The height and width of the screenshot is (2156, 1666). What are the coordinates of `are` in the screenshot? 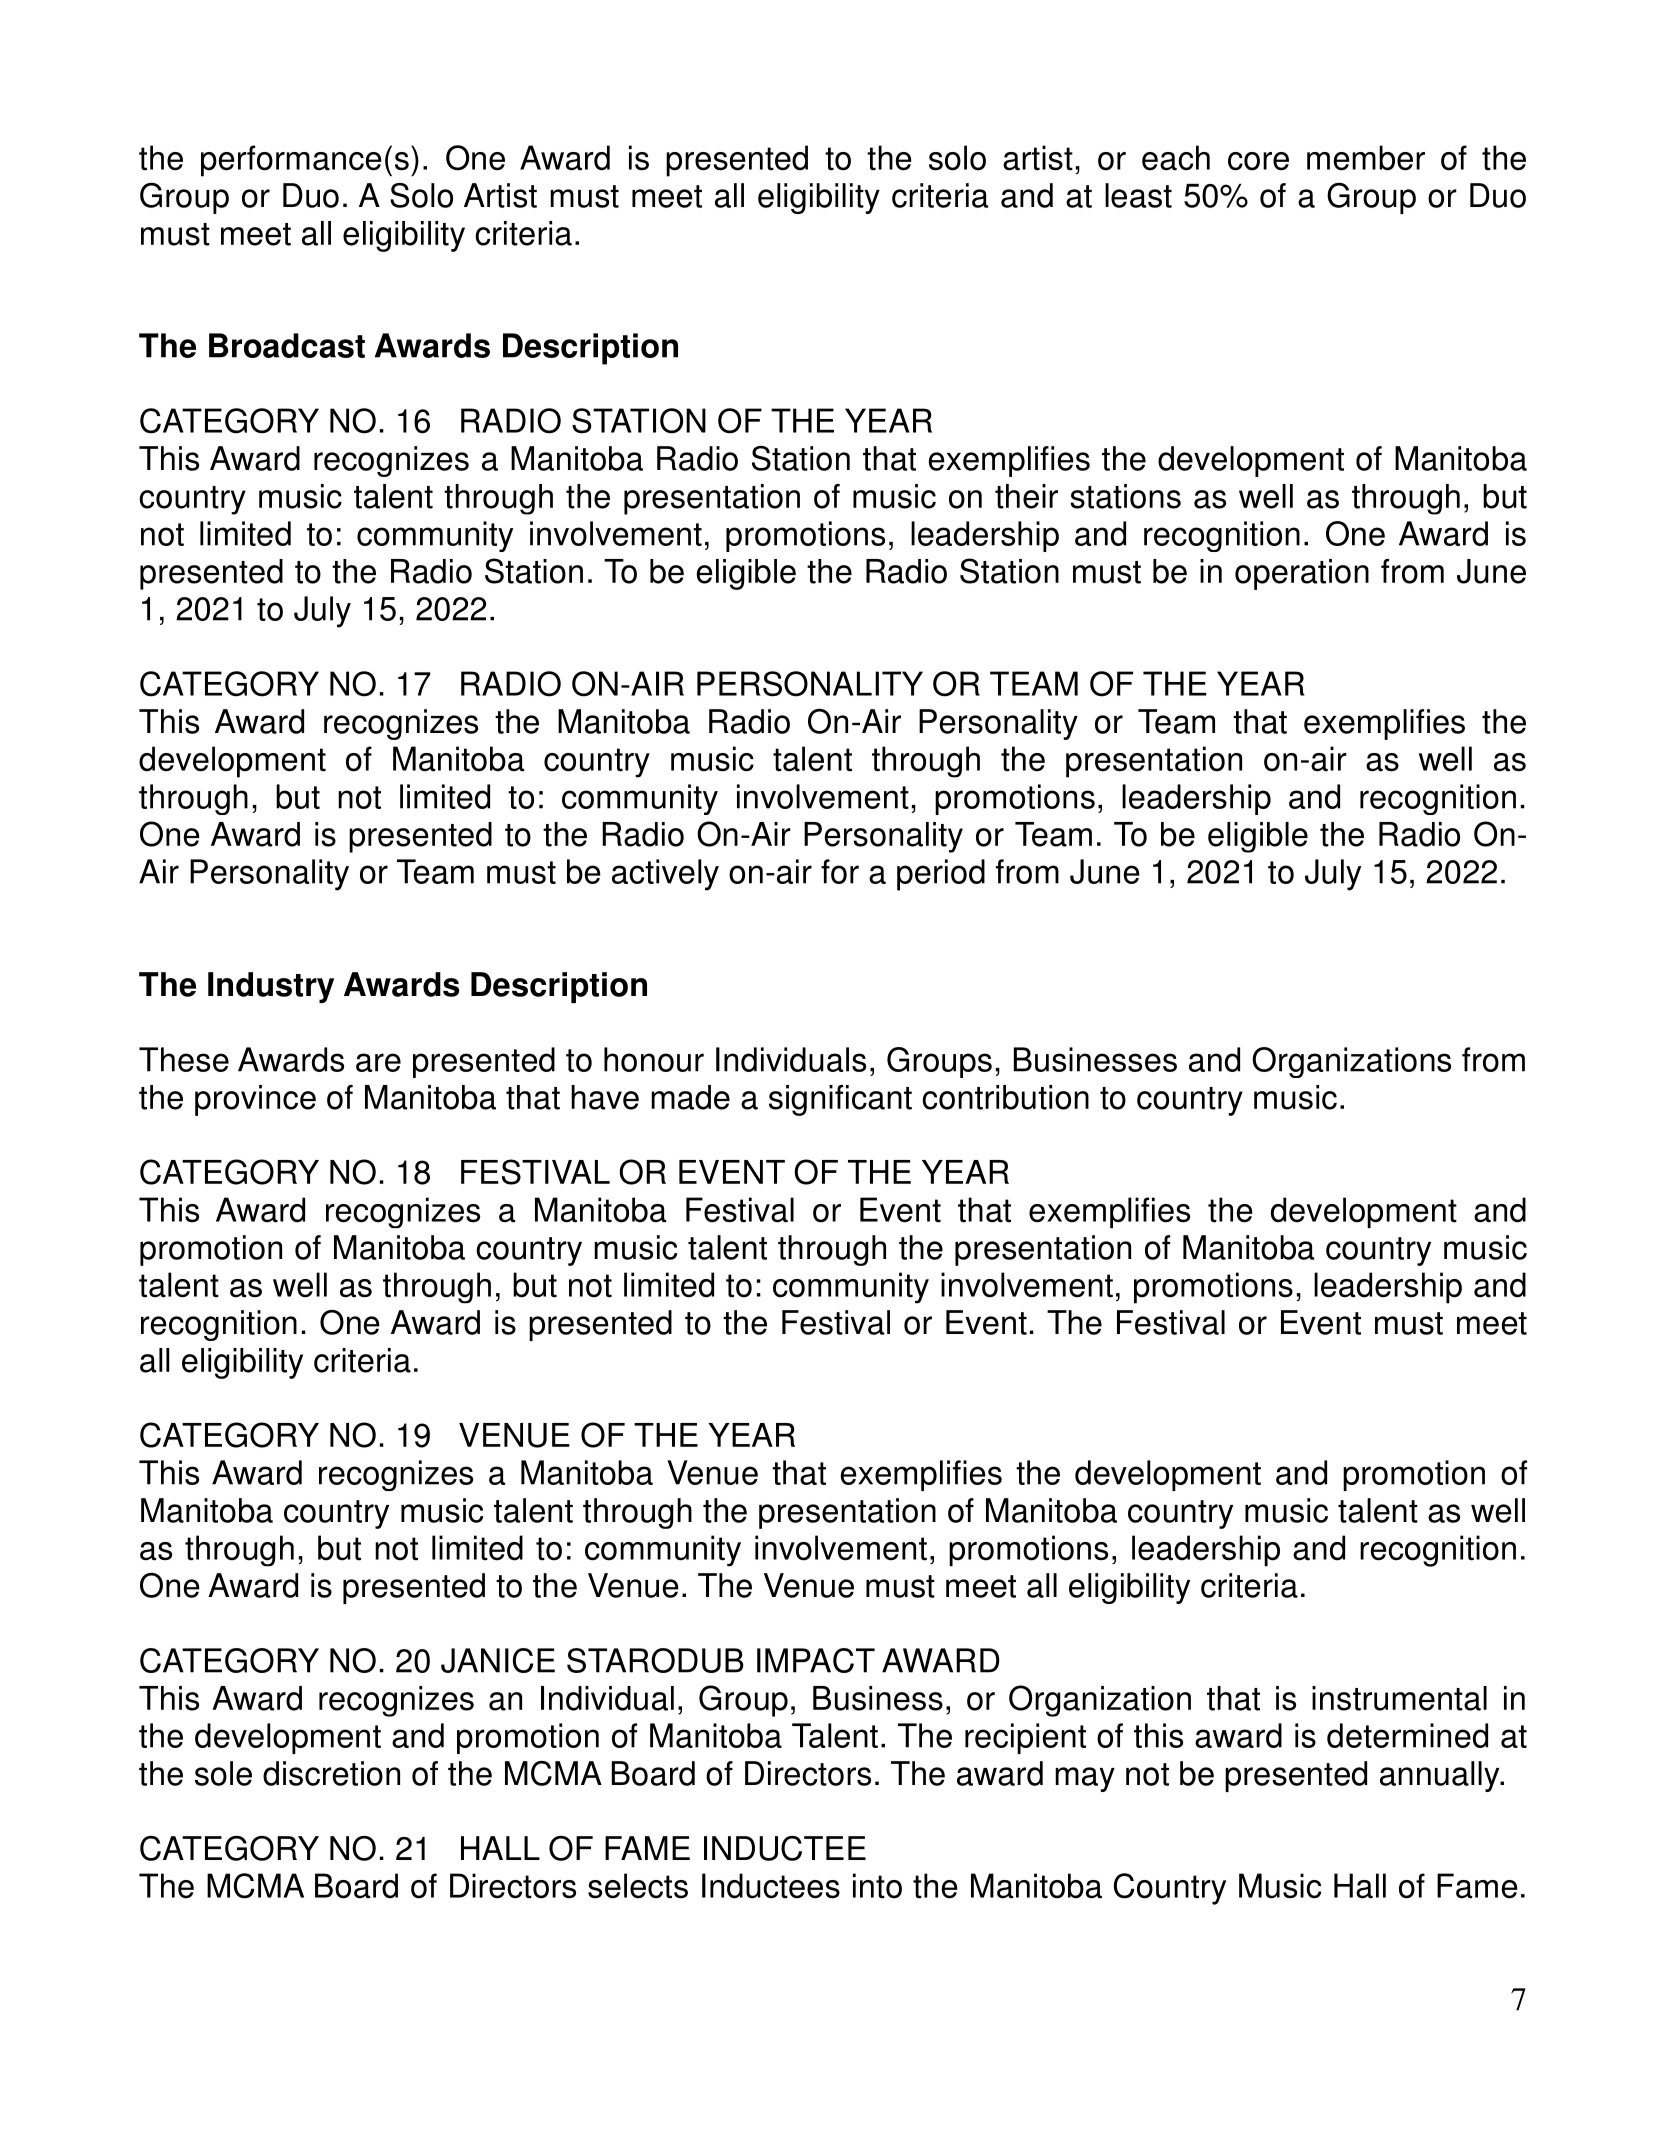 It's located at (378, 1062).
